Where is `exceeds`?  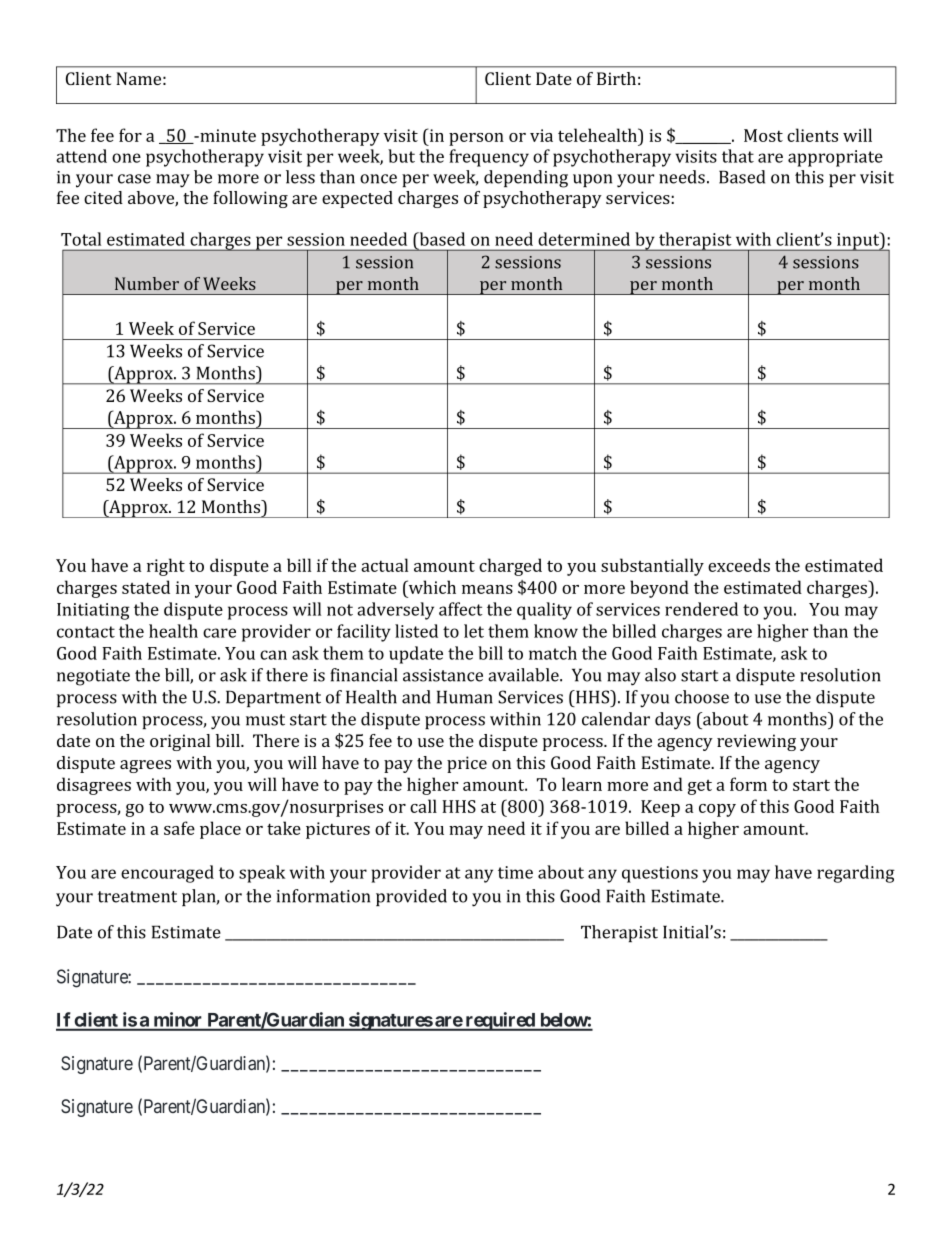 exceeds is located at coordinates (739, 565).
